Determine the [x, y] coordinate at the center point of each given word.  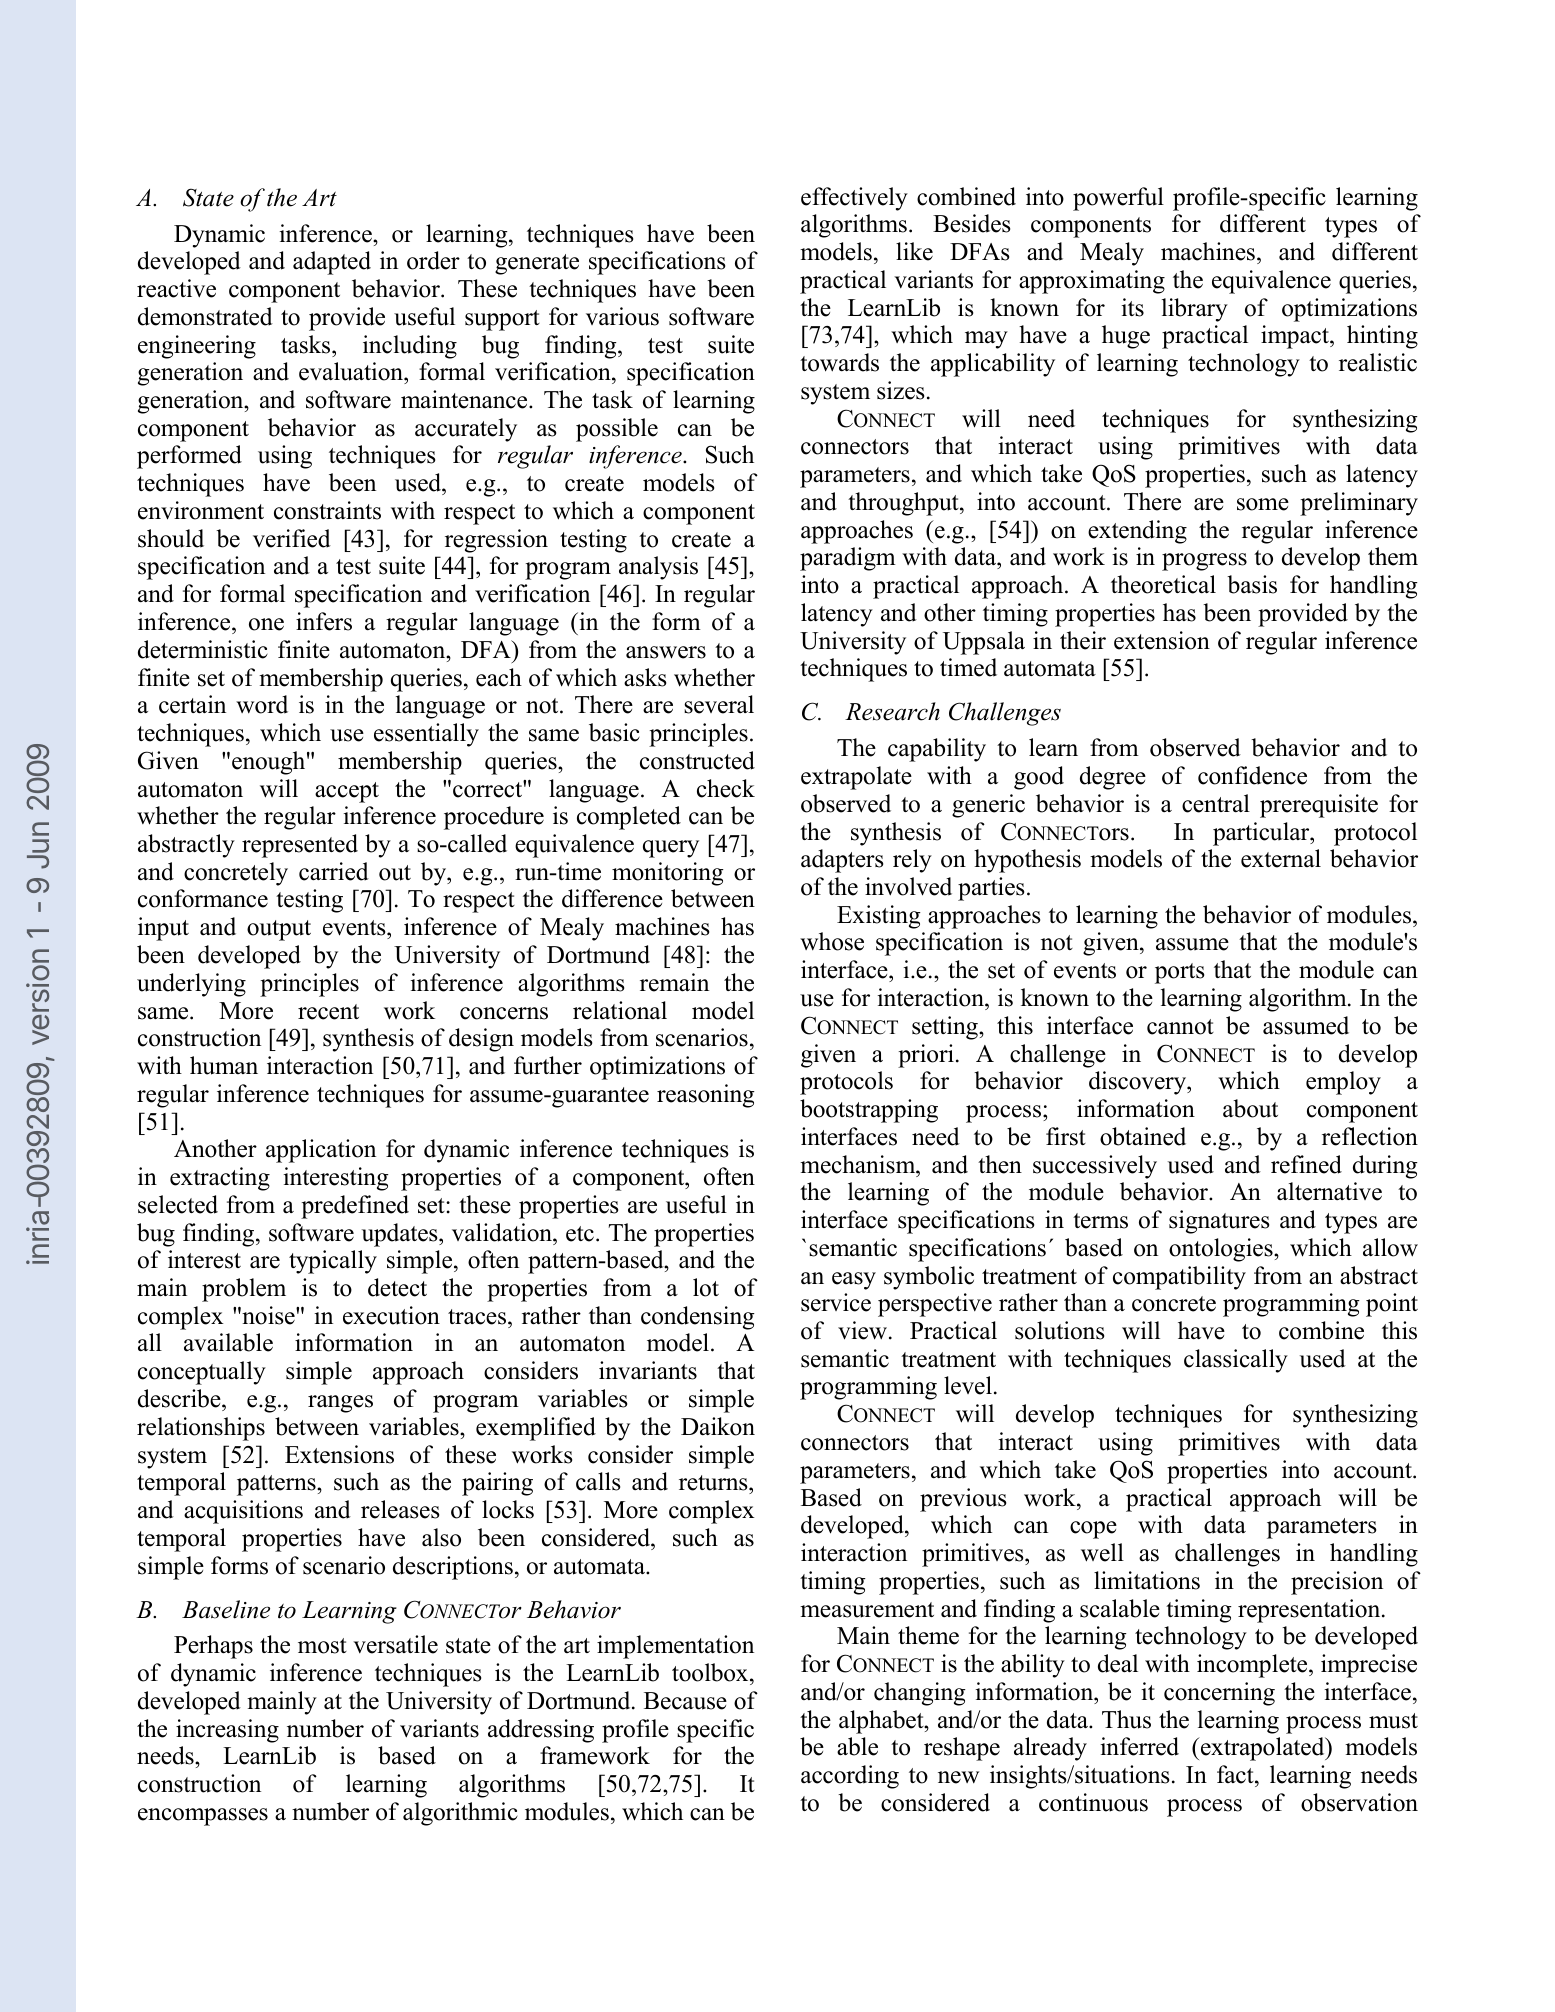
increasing [227, 1731]
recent [328, 1012]
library [1195, 310]
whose [832, 941]
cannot [1180, 1027]
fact [1236, 1774]
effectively [854, 199]
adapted [332, 263]
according [850, 1777]
